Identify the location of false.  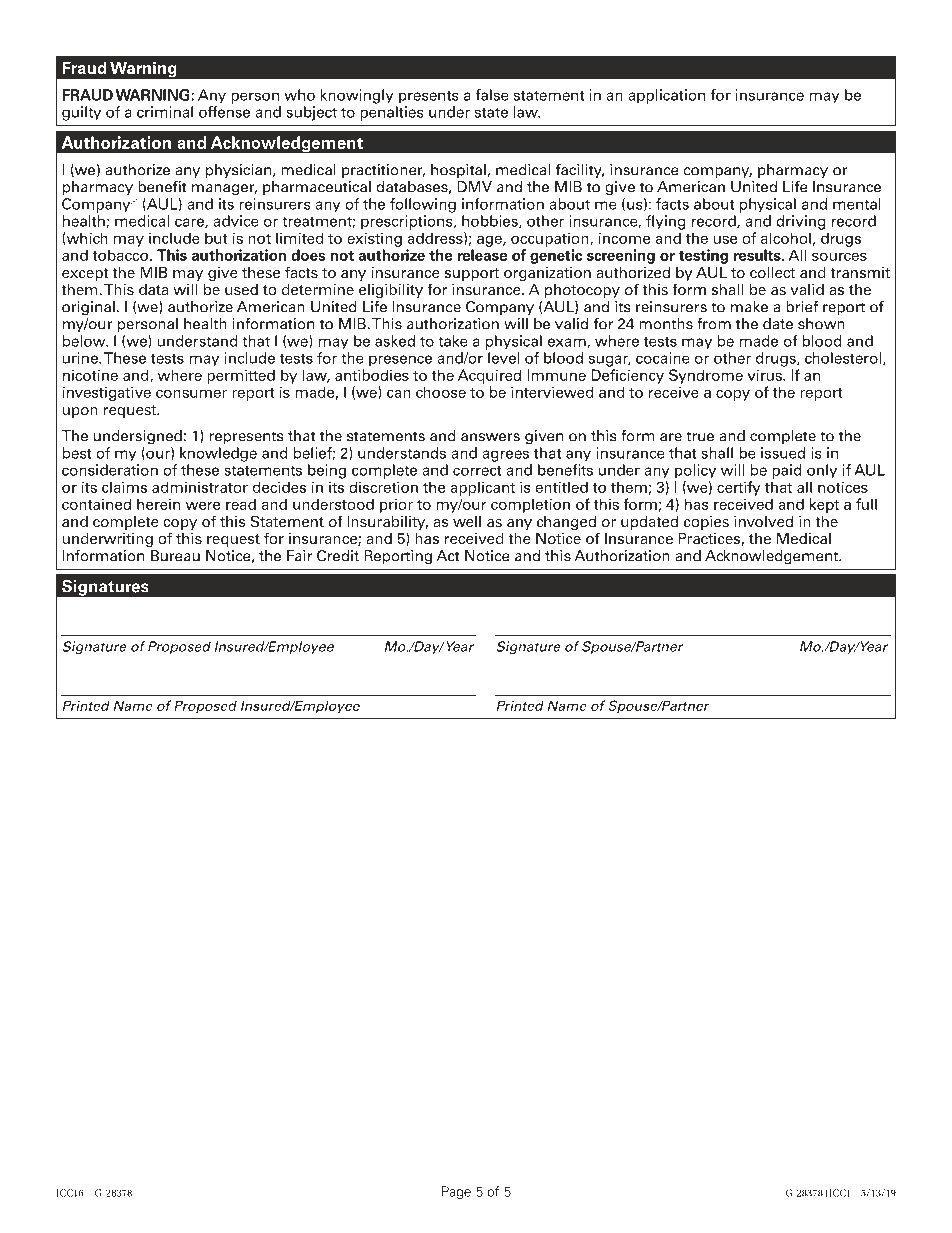
(492, 95).
